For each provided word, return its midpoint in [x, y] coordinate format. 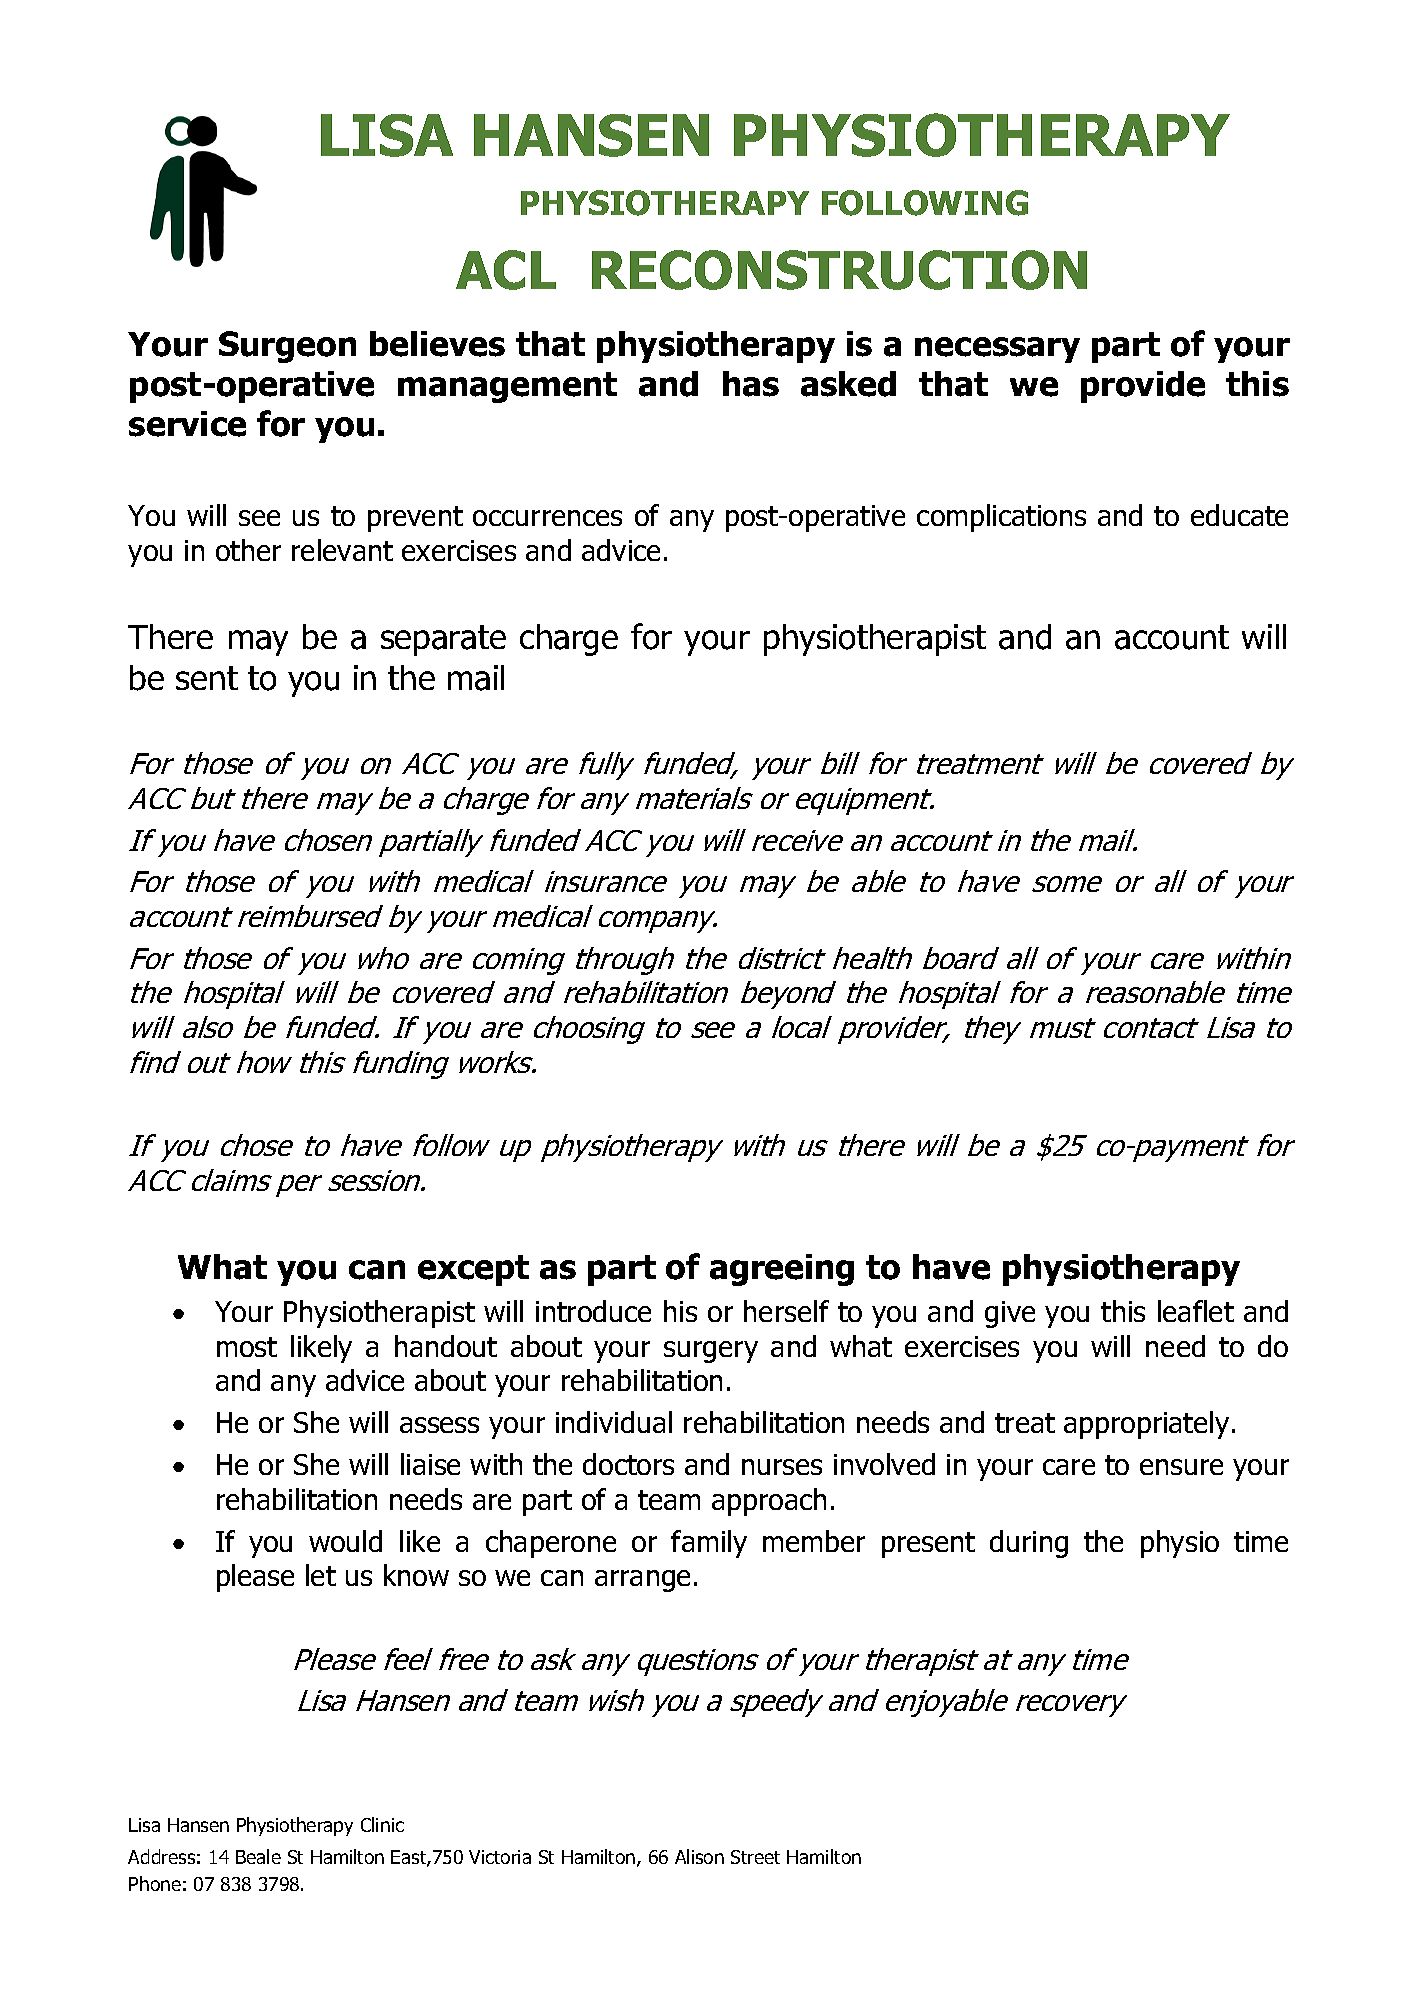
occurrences [547, 518]
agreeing [782, 1270]
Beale [258, 1856]
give [1010, 1314]
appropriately [1146, 1425]
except [473, 1270]
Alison [699, 1856]
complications [1001, 518]
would [345, 1541]
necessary [997, 350]
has [751, 384]
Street [755, 1857]
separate [443, 640]
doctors [628, 1464]
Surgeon [287, 347]
